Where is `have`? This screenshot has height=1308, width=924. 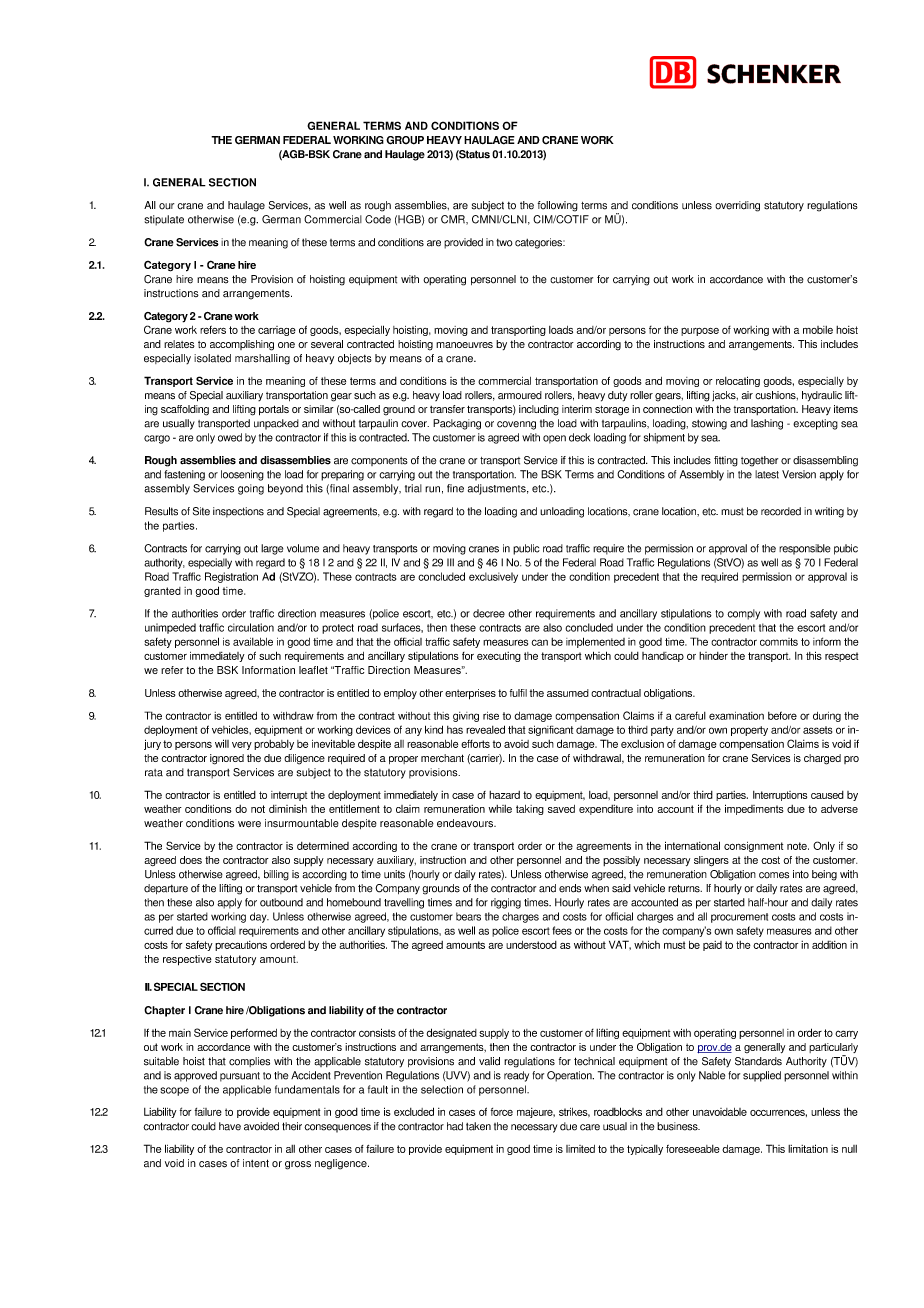
have is located at coordinates (230, 1126).
